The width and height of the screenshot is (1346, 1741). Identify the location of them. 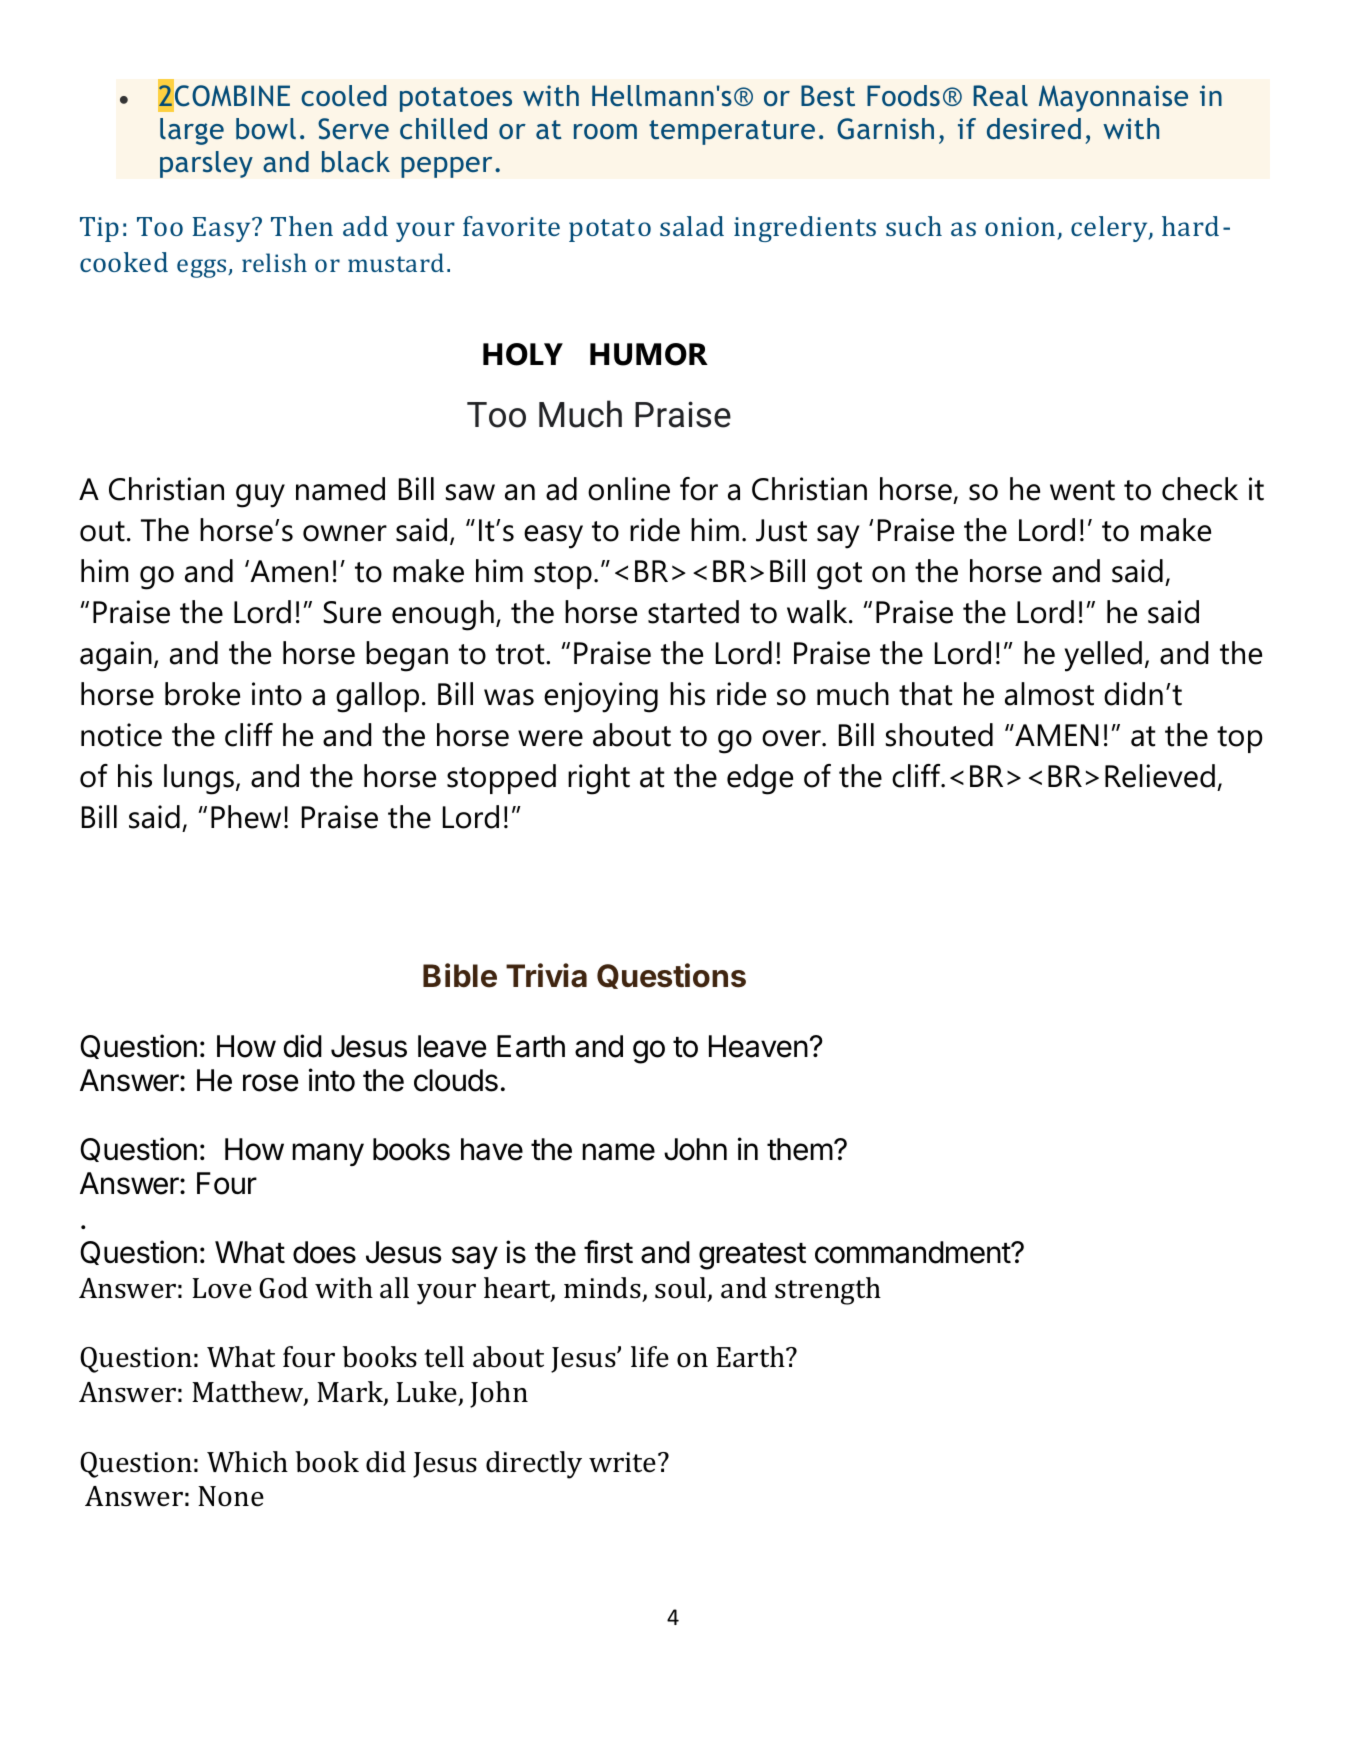
(800, 1149).
